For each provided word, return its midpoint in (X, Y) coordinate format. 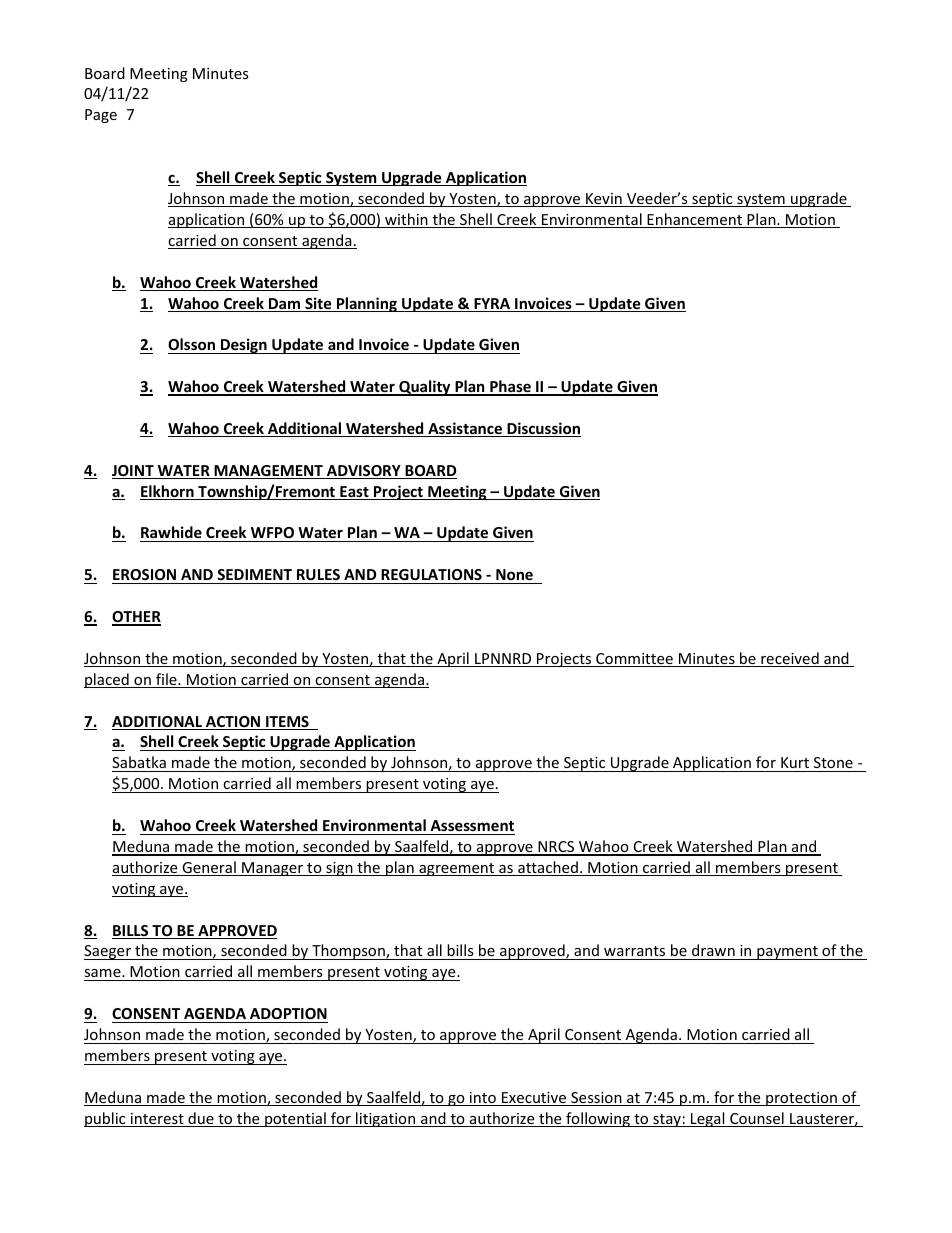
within (406, 220)
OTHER (136, 618)
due (201, 1119)
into (483, 1099)
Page (101, 116)
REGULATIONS (431, 574)
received (790, 659)
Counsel (757, 1119)
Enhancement (694, 220)
